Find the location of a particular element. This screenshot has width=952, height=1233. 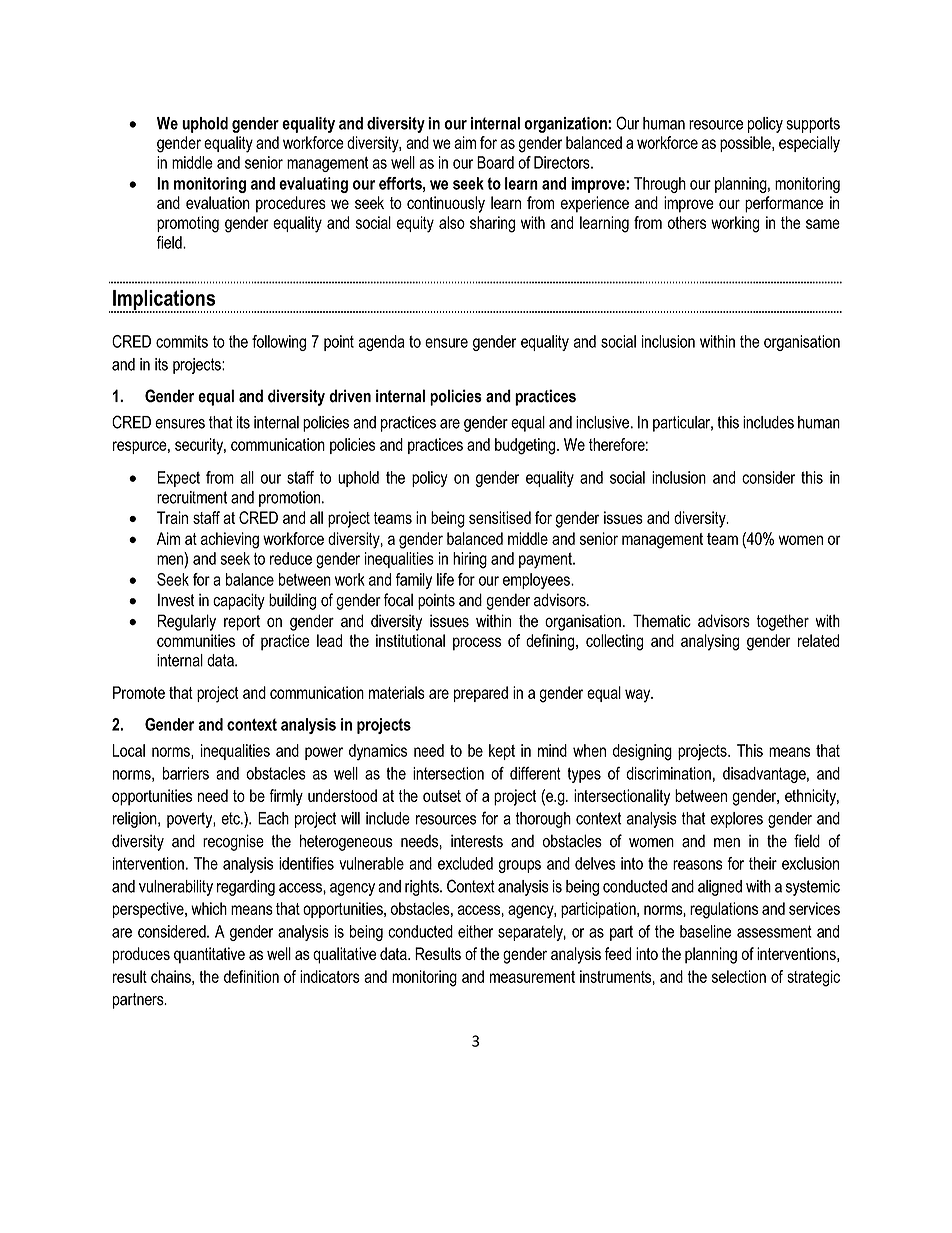

payment is located at coordinates (546, 561).
